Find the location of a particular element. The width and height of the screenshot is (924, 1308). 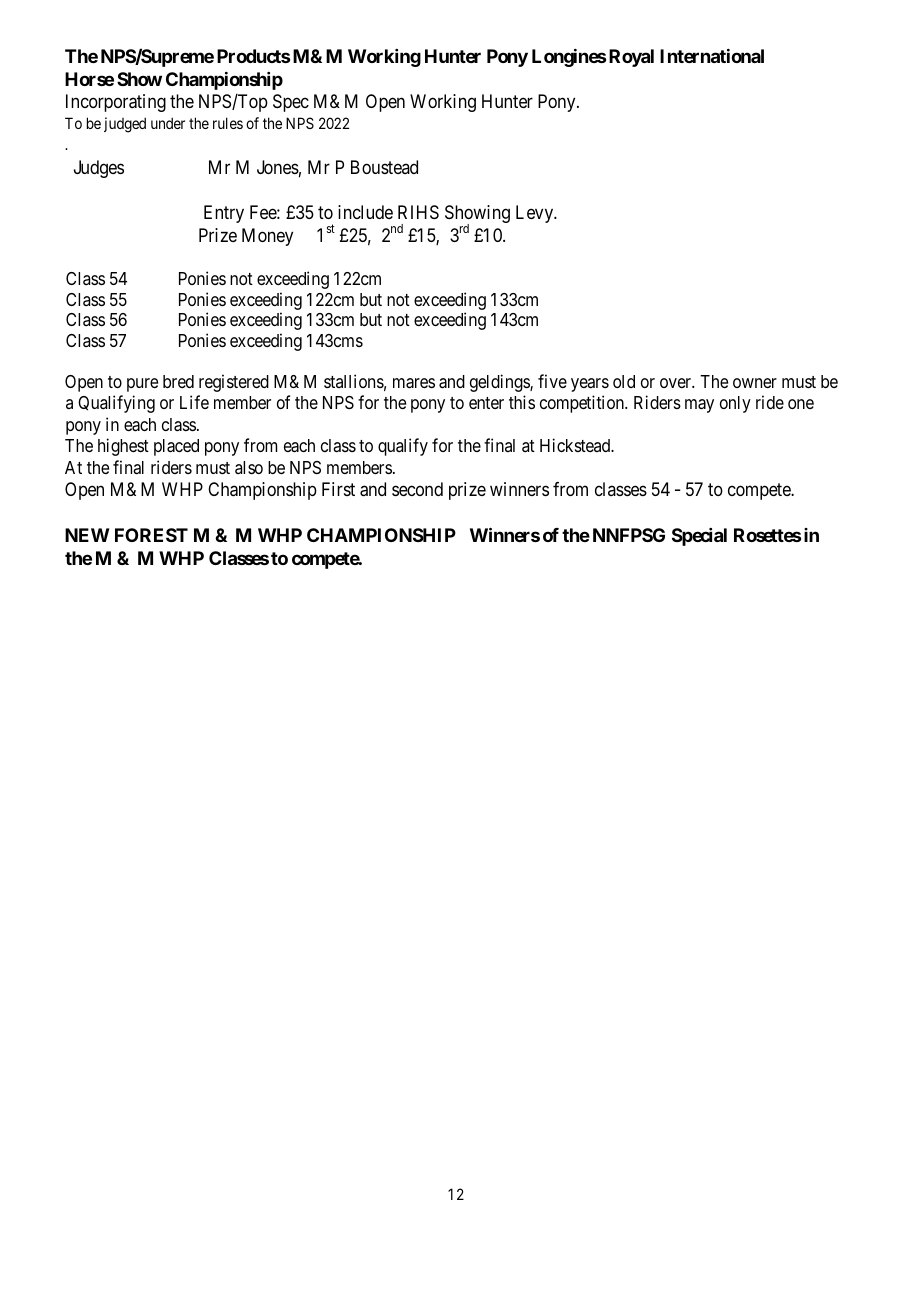

mares is located at coordinates (414, 383).
